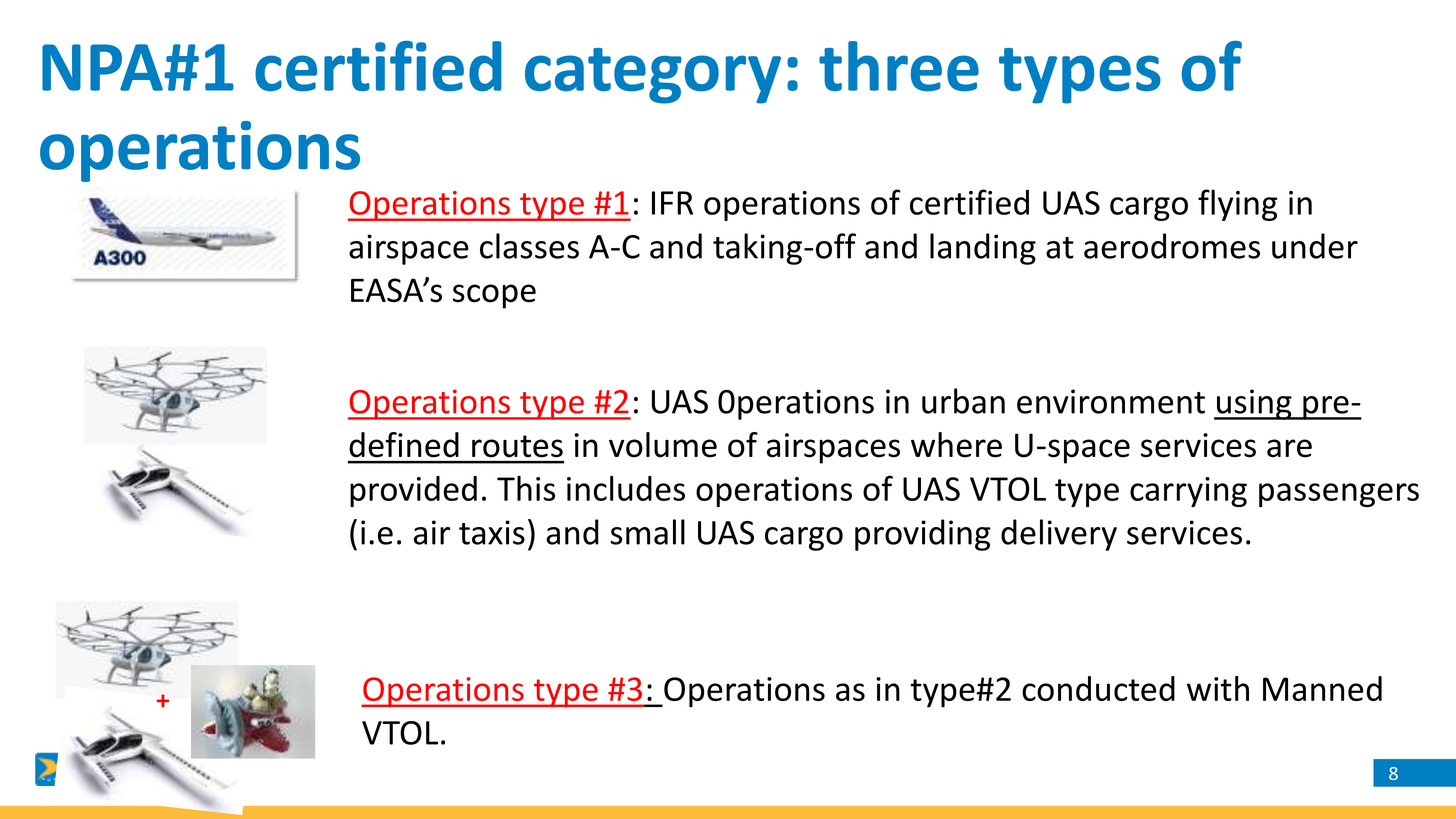  What do you see at coordinates (899, 66) in the page?
I see `three` at bounding box center [899, 66].
